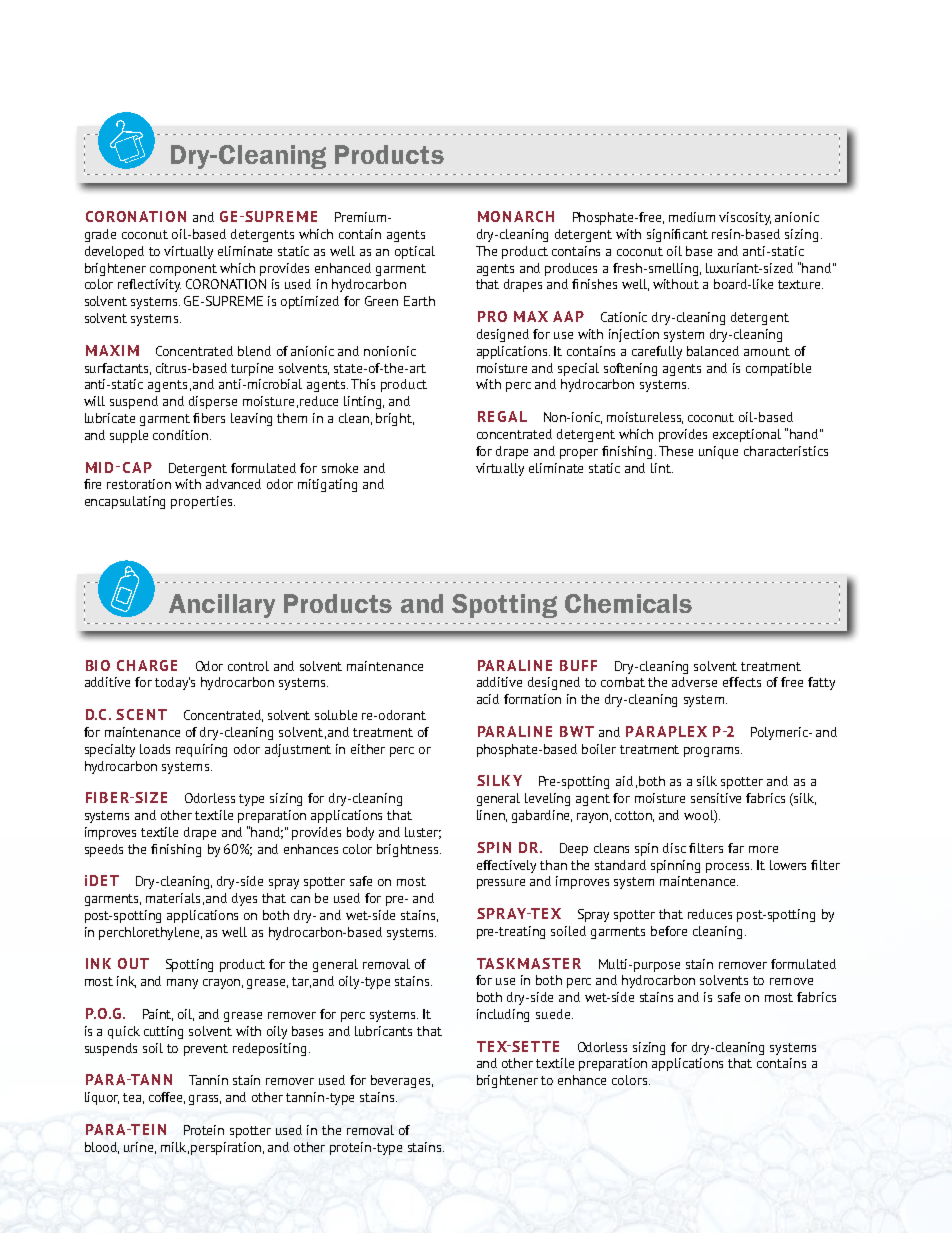 The height and width of the screenshot is (1233, 952). What do you see at coordinates (167, 1098) in the screenshot?
I see `coffee` at bounding box center [167, 1098].
